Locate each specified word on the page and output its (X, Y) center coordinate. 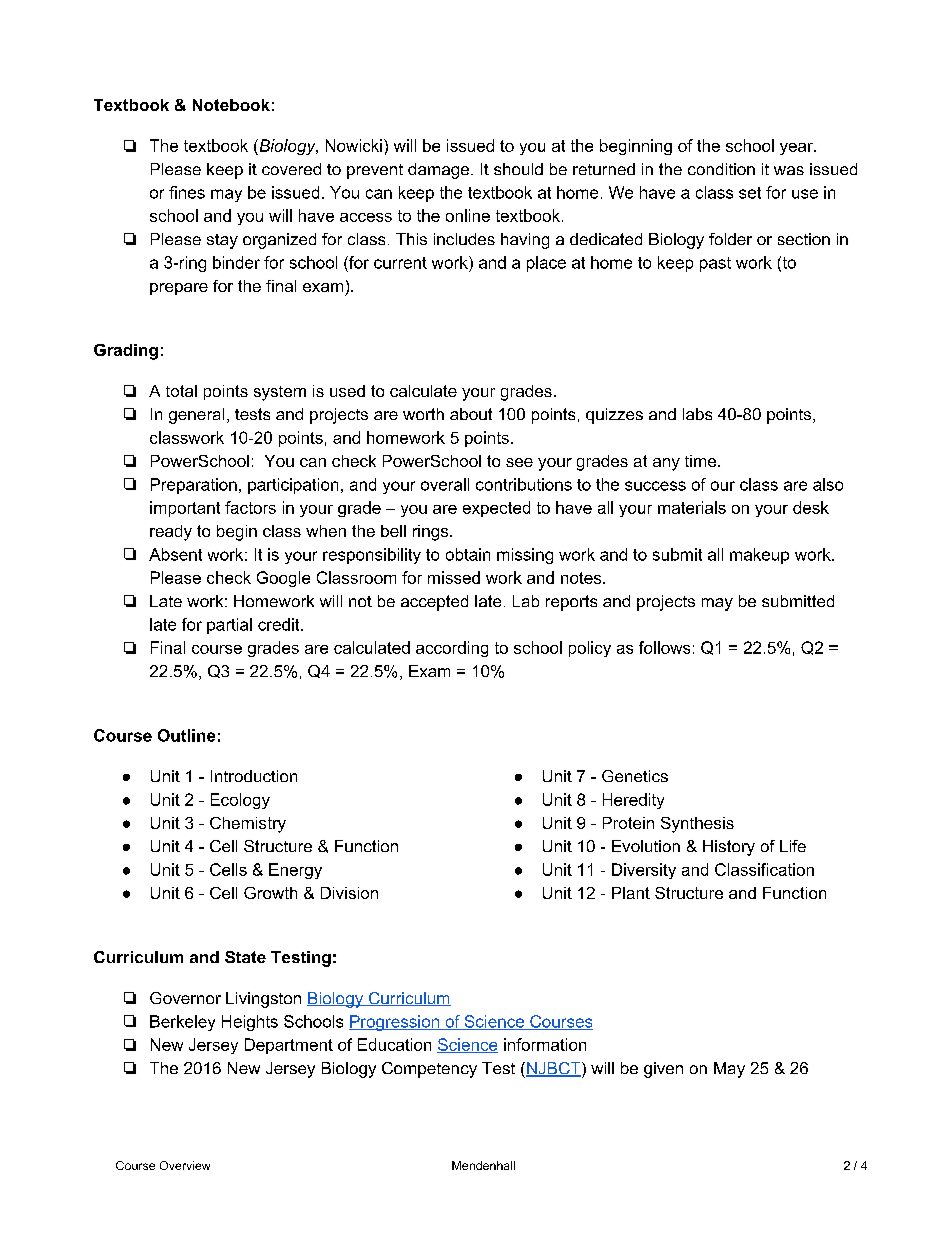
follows (664, 647)
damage (438, 171)
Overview (185, 1165)
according (452, 649)
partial (229, 626)
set (750, 193)
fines (187, 192)
